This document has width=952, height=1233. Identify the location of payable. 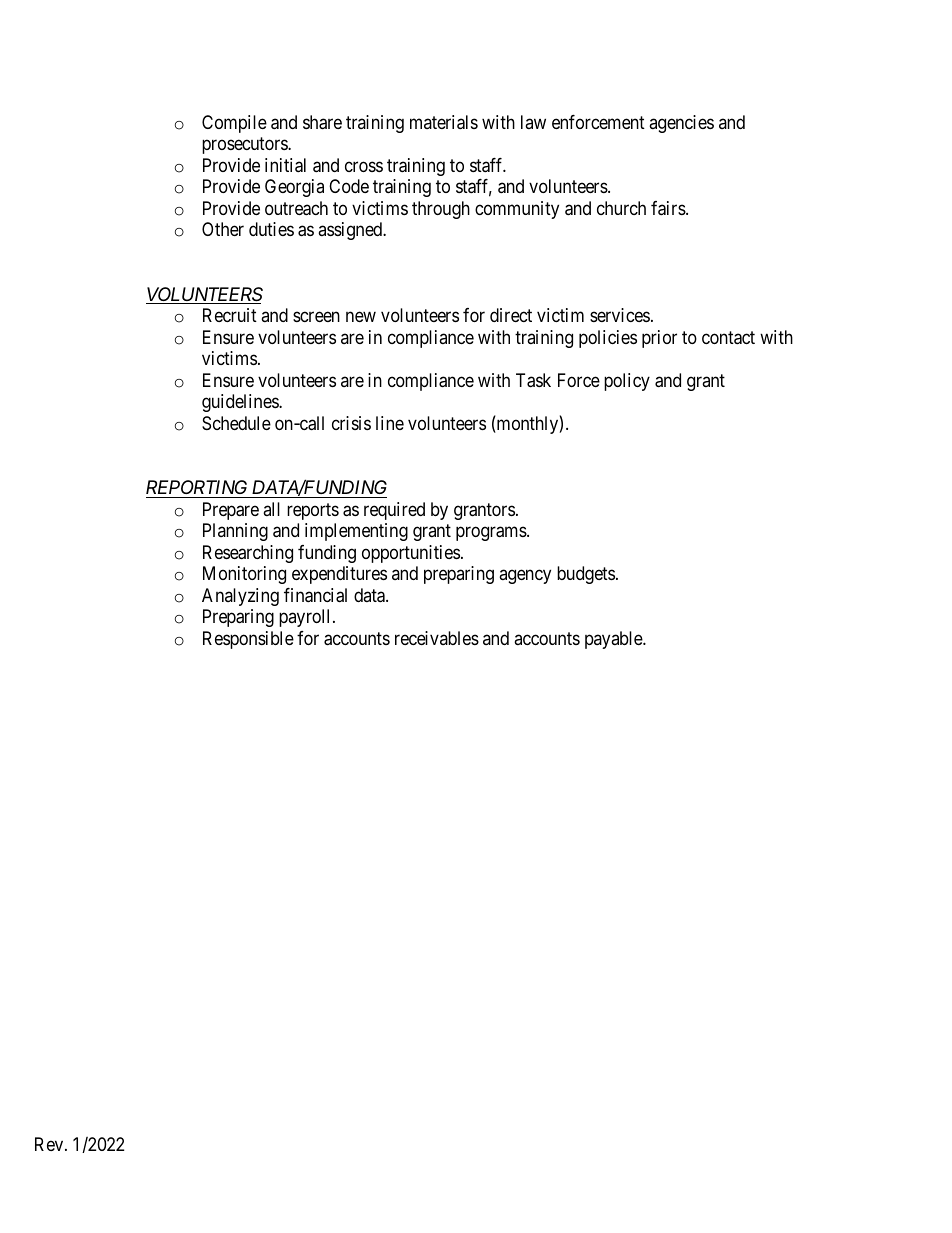
(614, 640).
